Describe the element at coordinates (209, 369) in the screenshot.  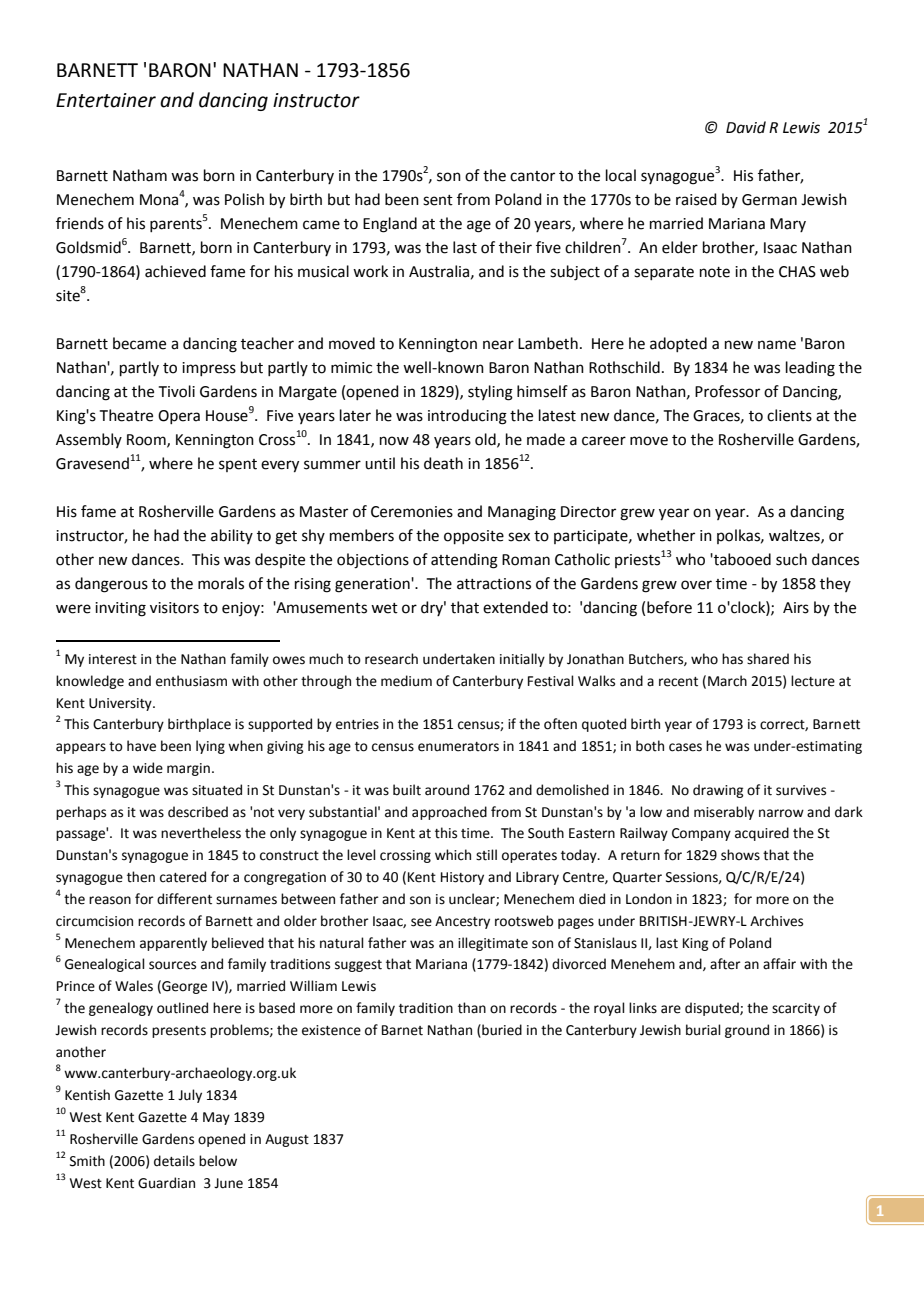
I see `impress` at that location.
